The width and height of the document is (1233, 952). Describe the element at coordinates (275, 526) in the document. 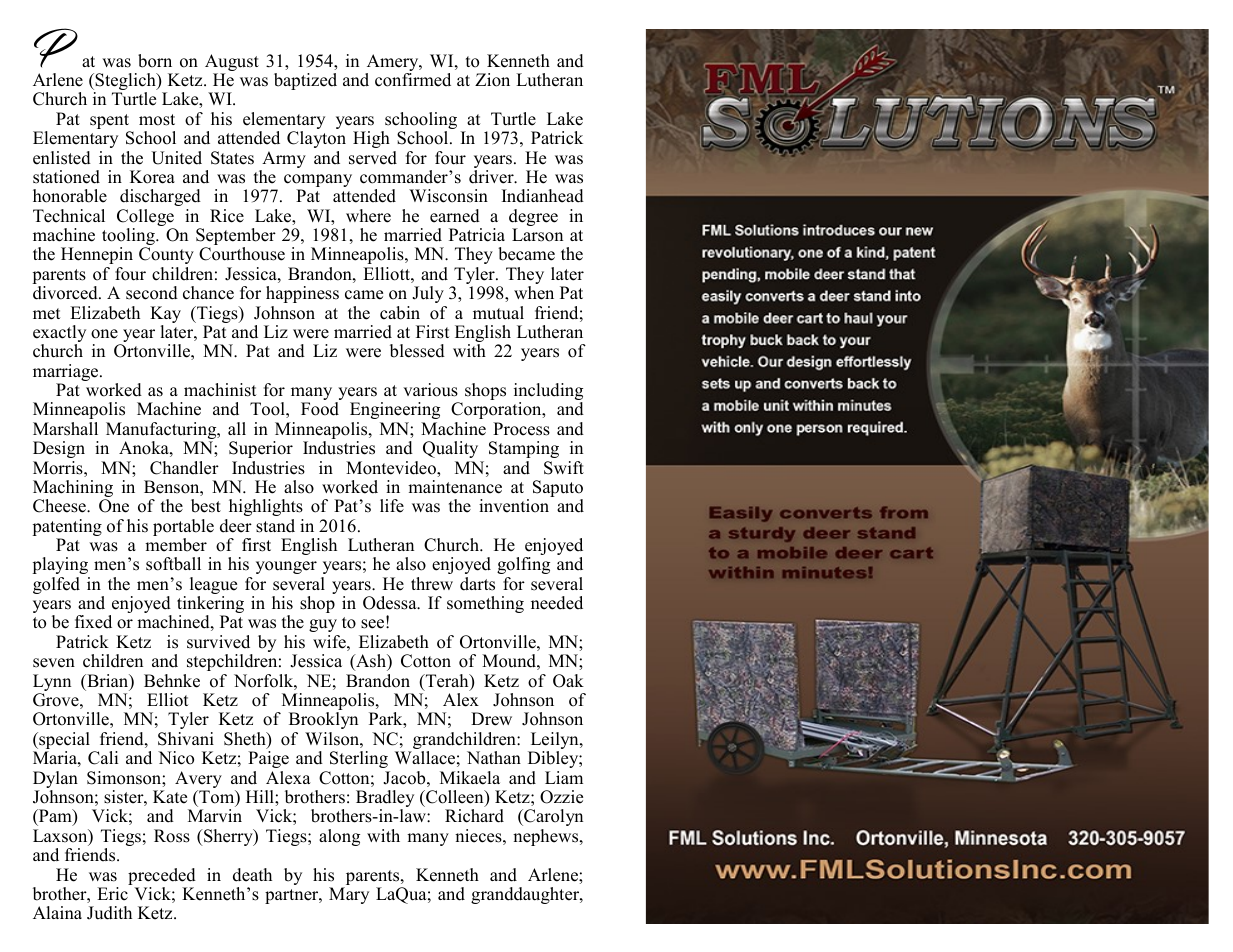

I see `stand` at that location.
